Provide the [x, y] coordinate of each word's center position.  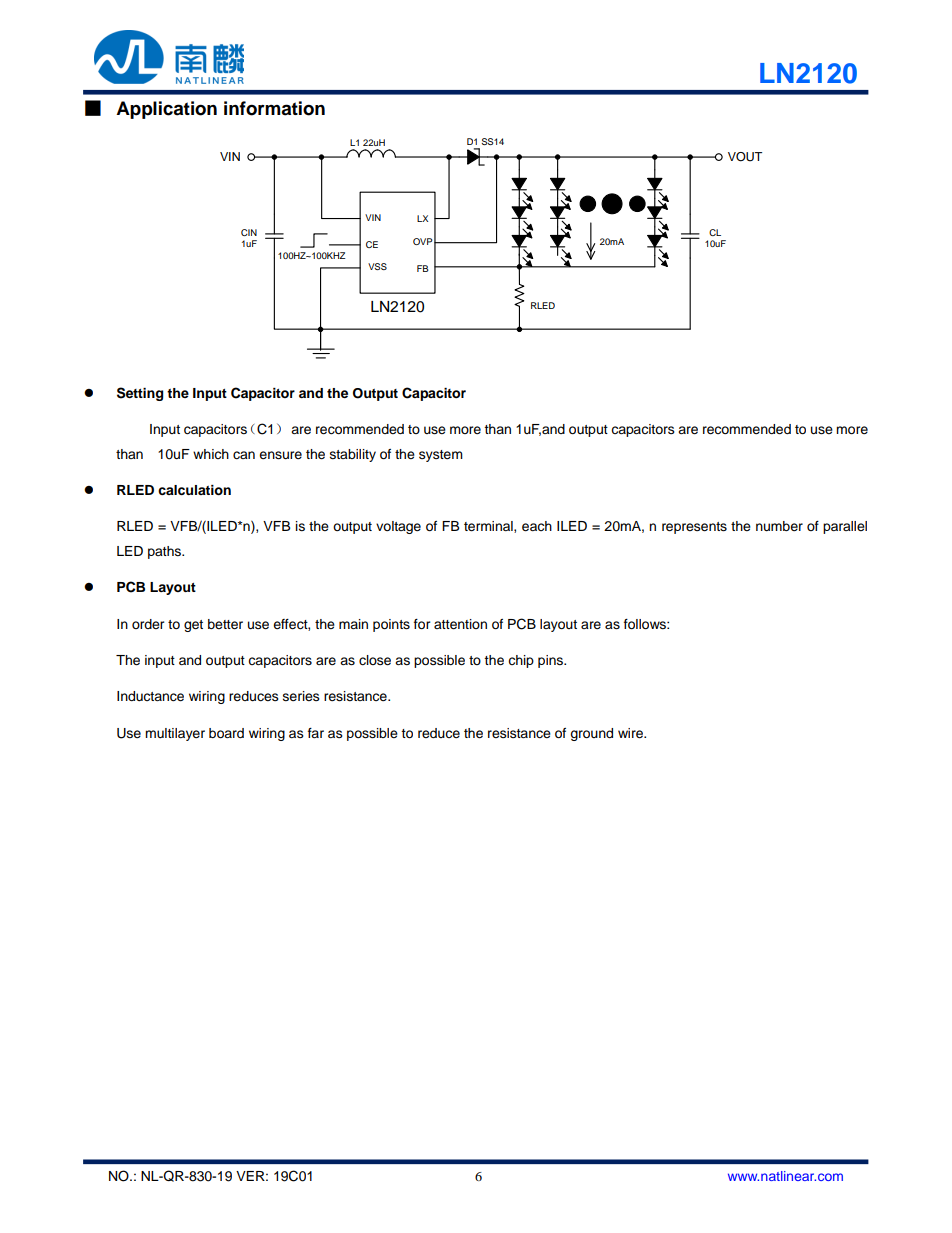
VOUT [745, 157]
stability [353, 455]
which [211, 454]
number [779, 526]
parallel [845, 527]
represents [694, 528]
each [537, 526]
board [226, 733]
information [274, 108]
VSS [377, 266]
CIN [249, 232]
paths [165, 552]
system [441, 456]
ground [591, 734]
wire [631, 733]
